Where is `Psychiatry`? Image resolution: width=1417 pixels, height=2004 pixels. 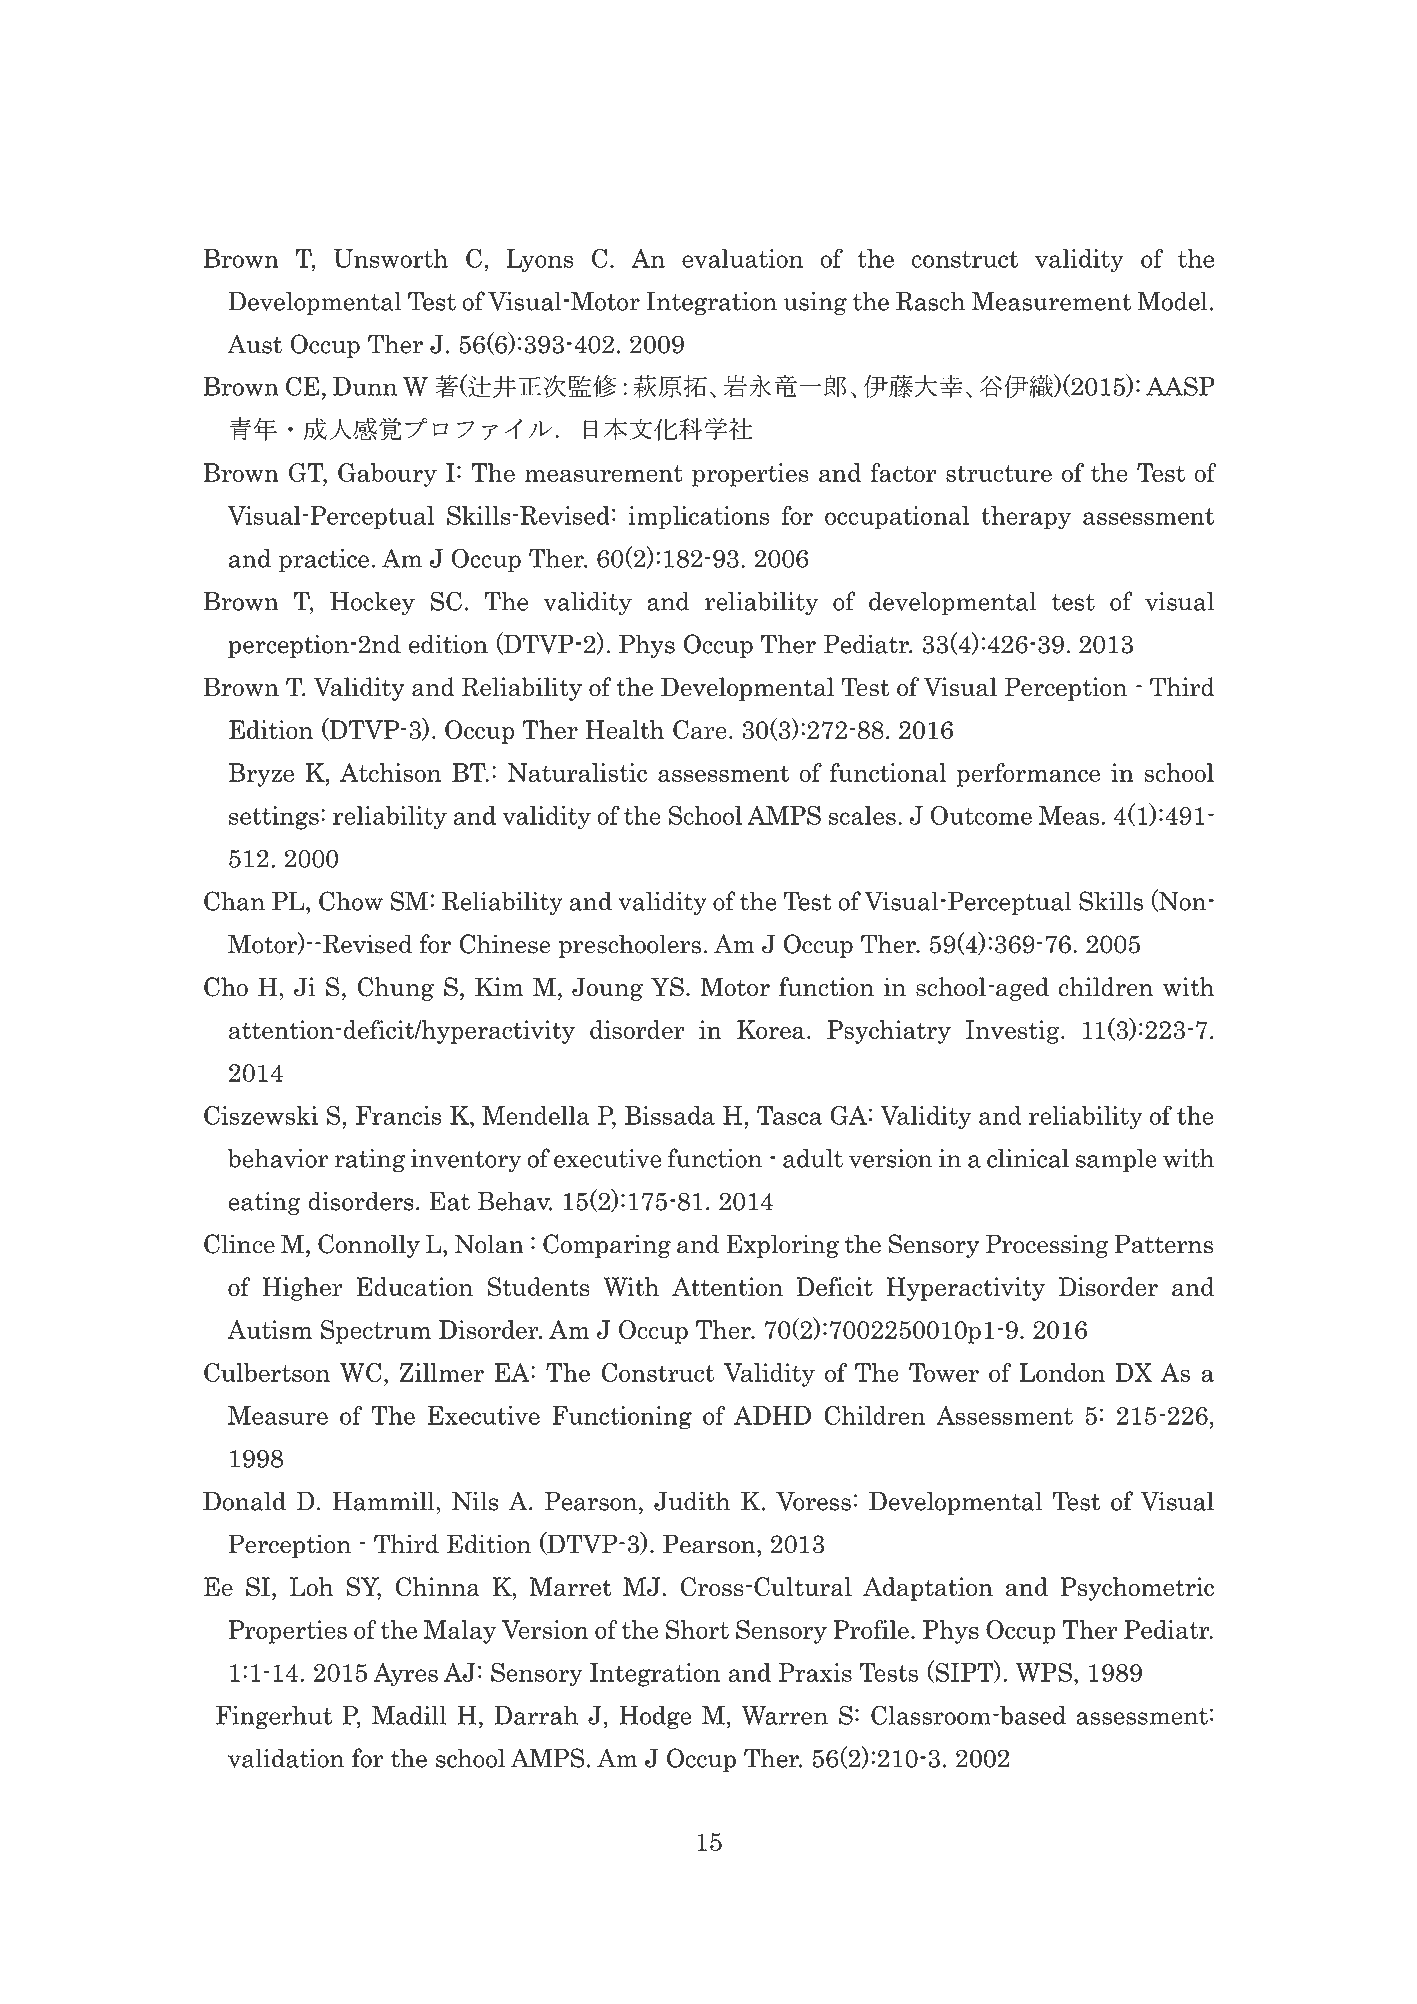
Psychiatry is located at coordinates (889, 1032).
